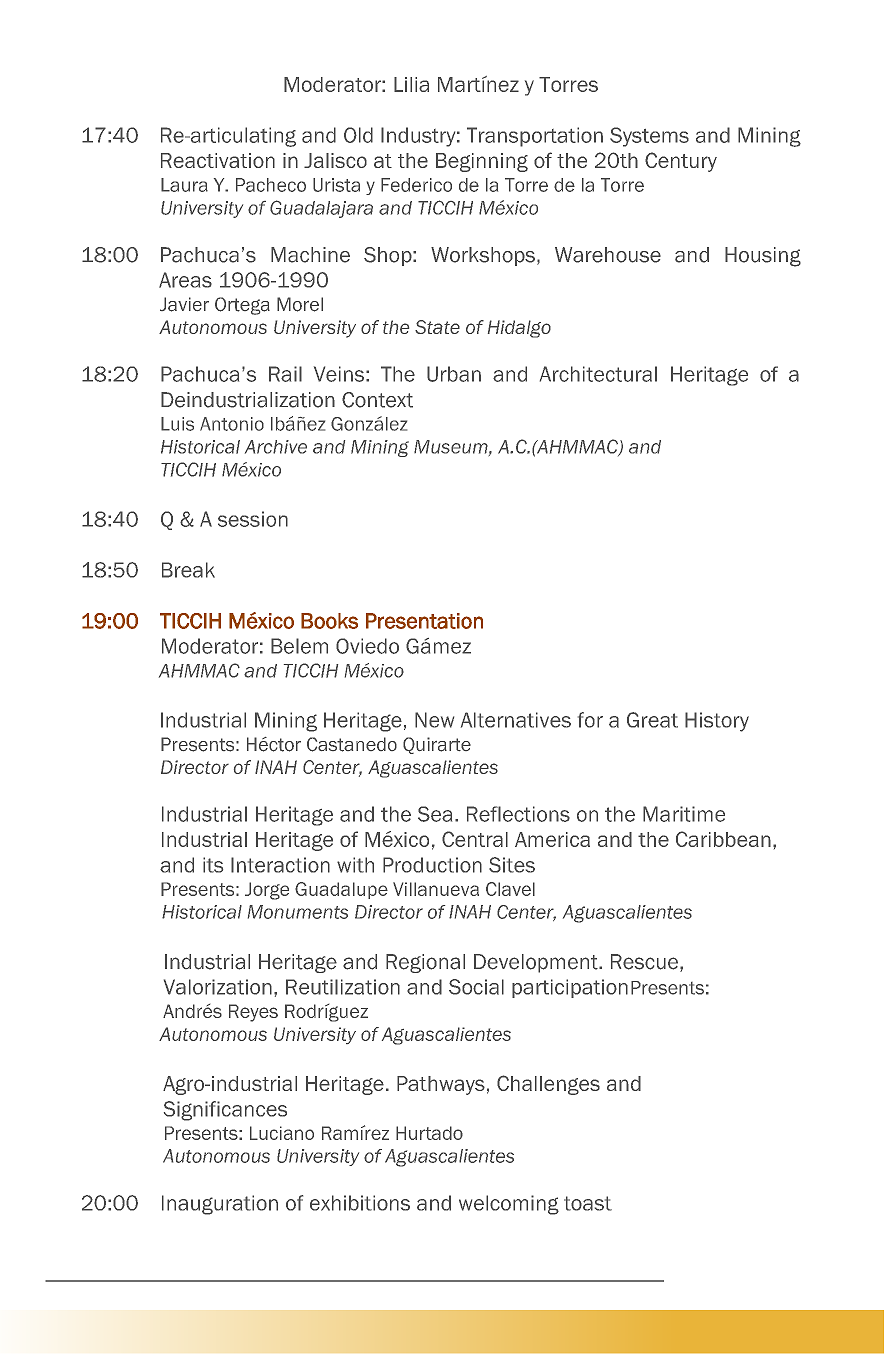  Describe the element at coordinates (681, 162) in the screenshot. I see `Century` at that location.
